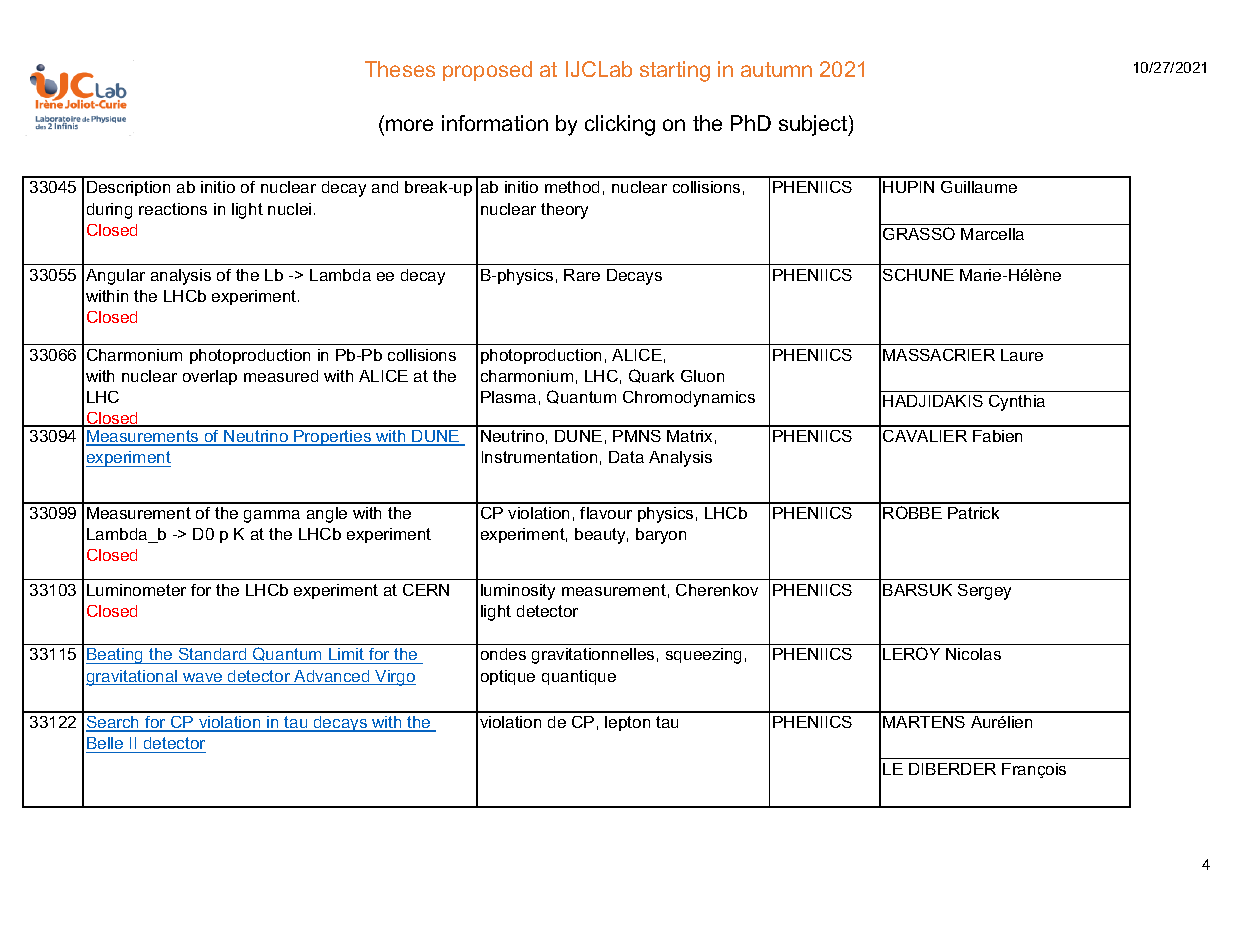 The height and width of the screenshot is (952, 1233). What do you see at coordinates (919, 233) in the screenshot?
I see `GRASSO` at bounding box center [919, 233].
